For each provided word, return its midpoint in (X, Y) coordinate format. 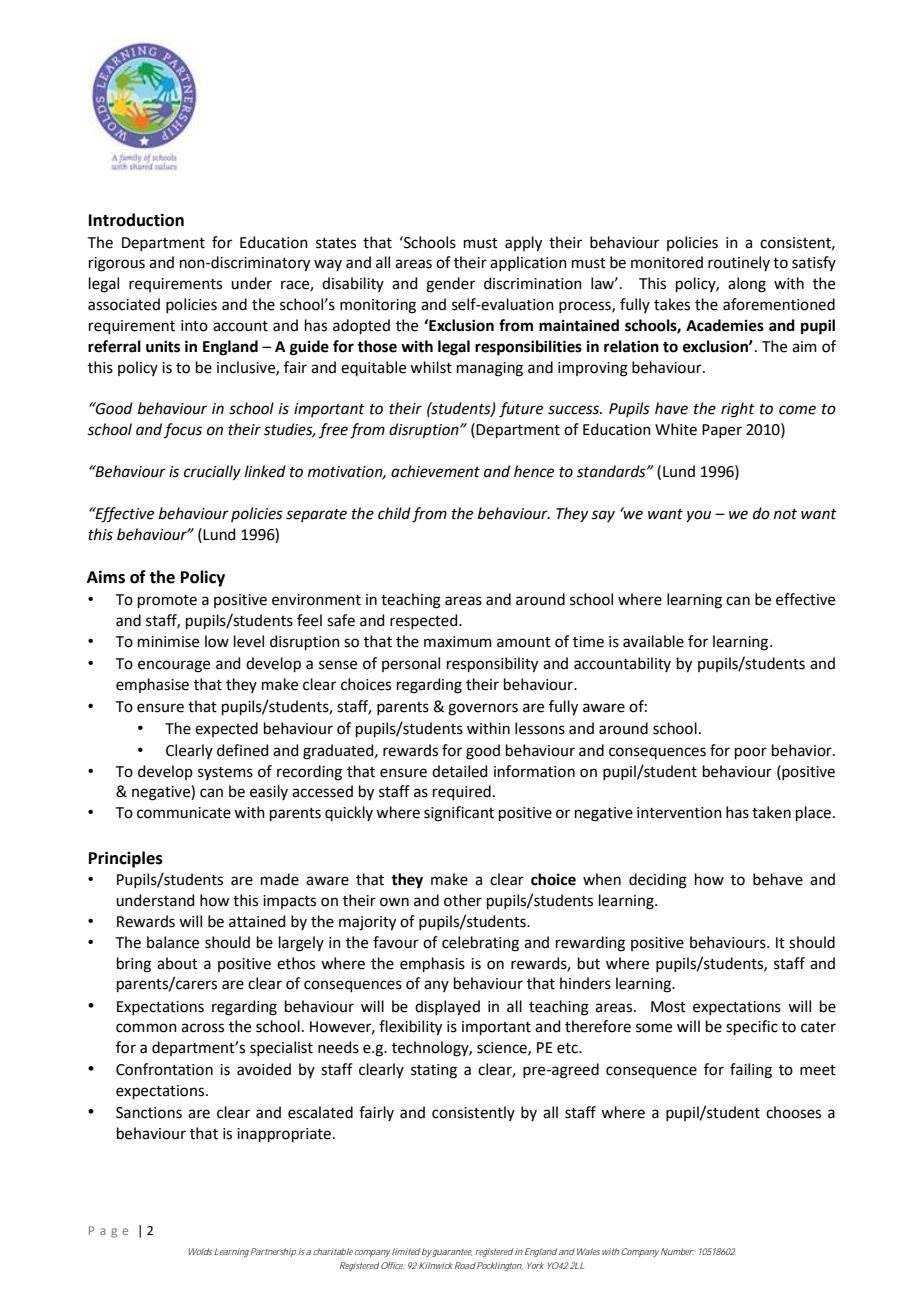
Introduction (136, 220)
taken (771, 812)
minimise (168, 642)
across (202, 1028)
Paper (722, 431)
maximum (458, 642)
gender (450, 285)
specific (752, 1027)
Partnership (273, 1252)
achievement (435, 471)
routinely (739, 263)
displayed (447, 1008)
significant (459, 814)
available (653, 641)
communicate (184, 813)
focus (183, 430)
